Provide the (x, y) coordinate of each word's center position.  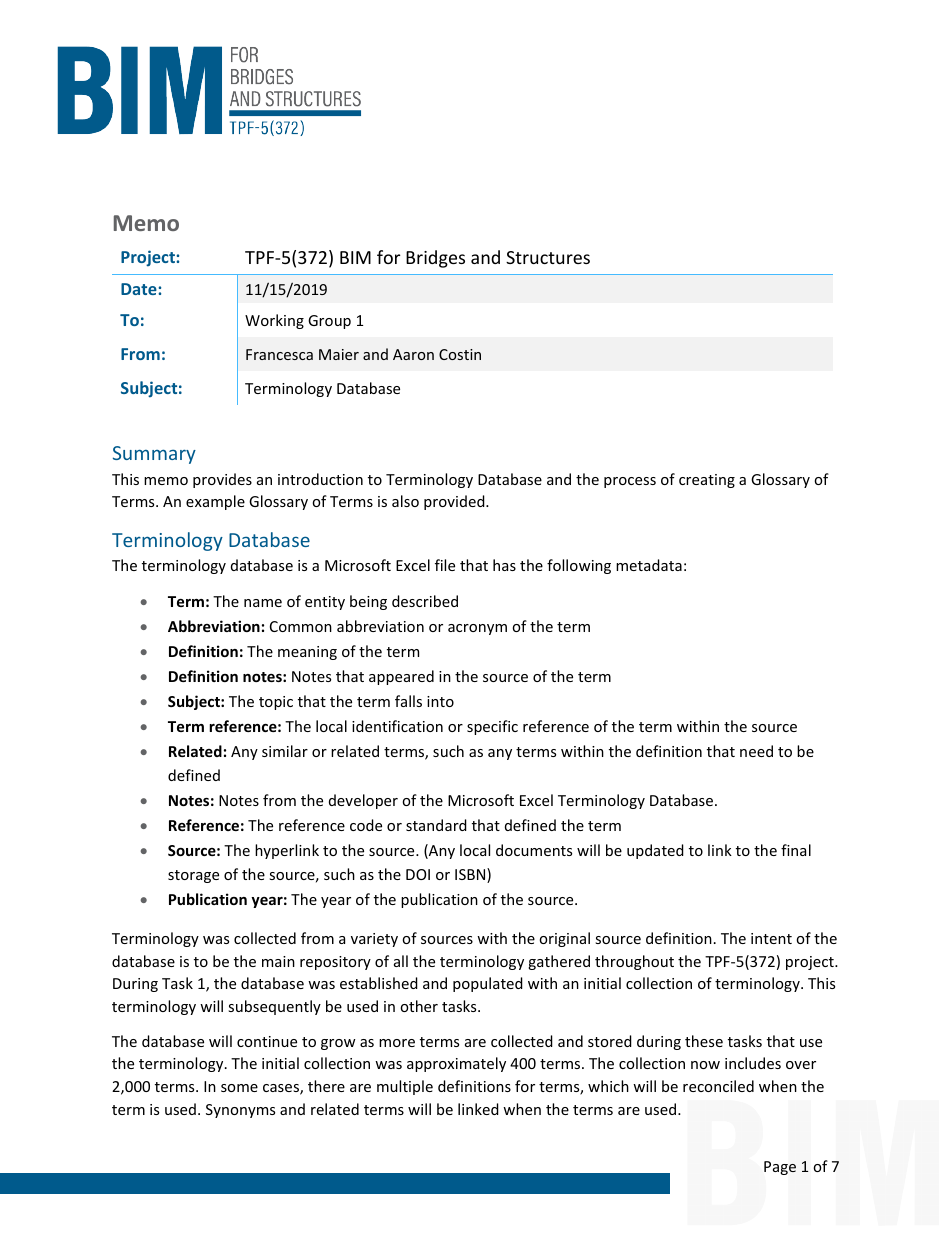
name (263, 603)
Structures (548, 257)
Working (274, 321)
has (504, 565)
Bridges (435, 259)
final (796, 850)
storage (193, 876)
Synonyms (240, 1111)
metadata (649, 565)
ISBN (471, 875)
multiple (405, 1087)
